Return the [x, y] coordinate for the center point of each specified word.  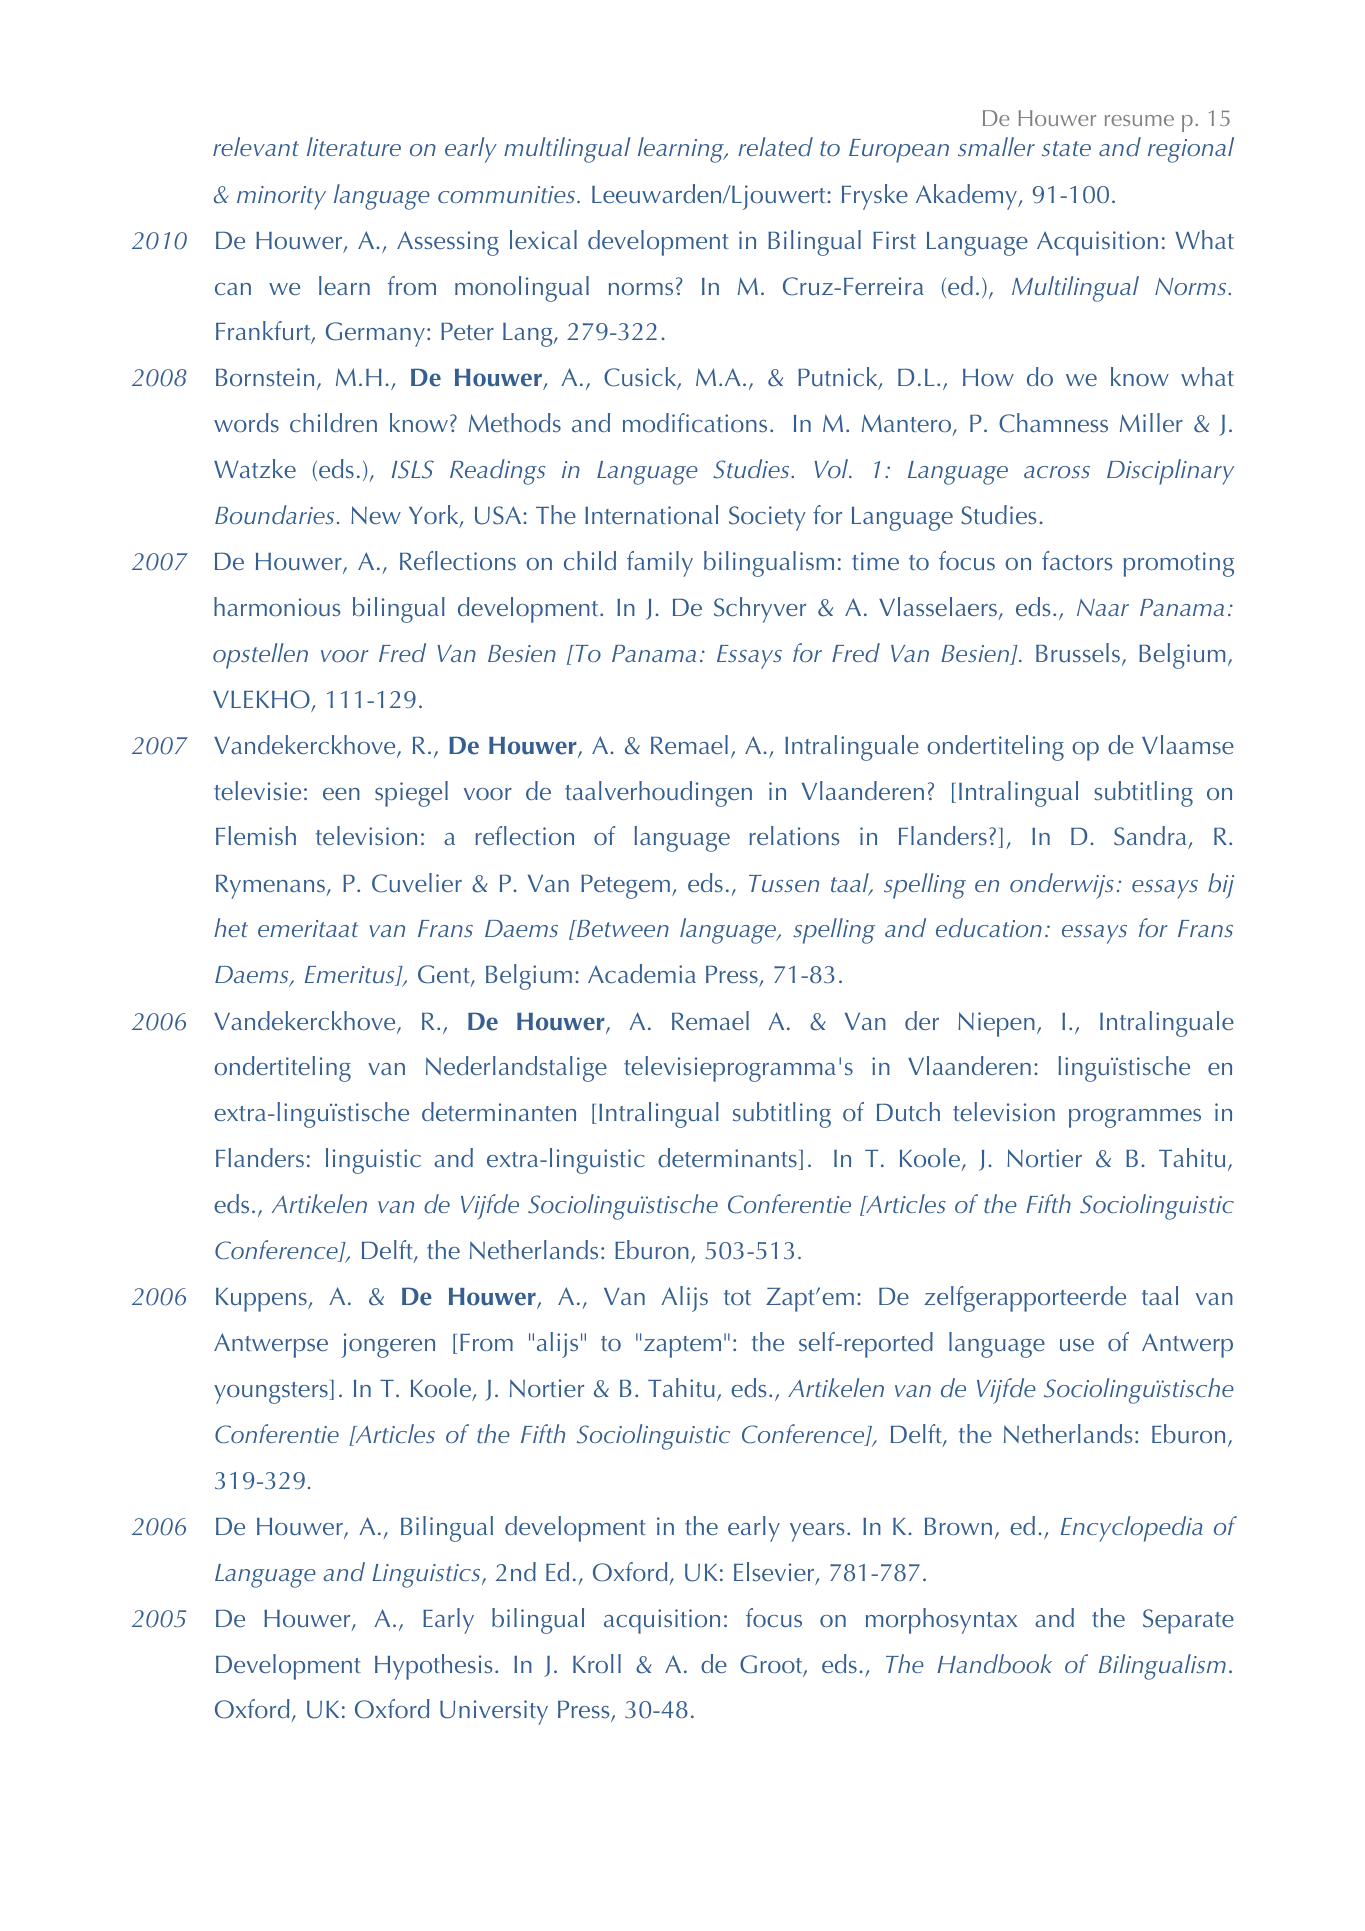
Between [622, 928]
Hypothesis [433, 1667]
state [1066, 148]
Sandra [1151, 837]
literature [354, 146]
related [775, 146]
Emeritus [351, 976]
